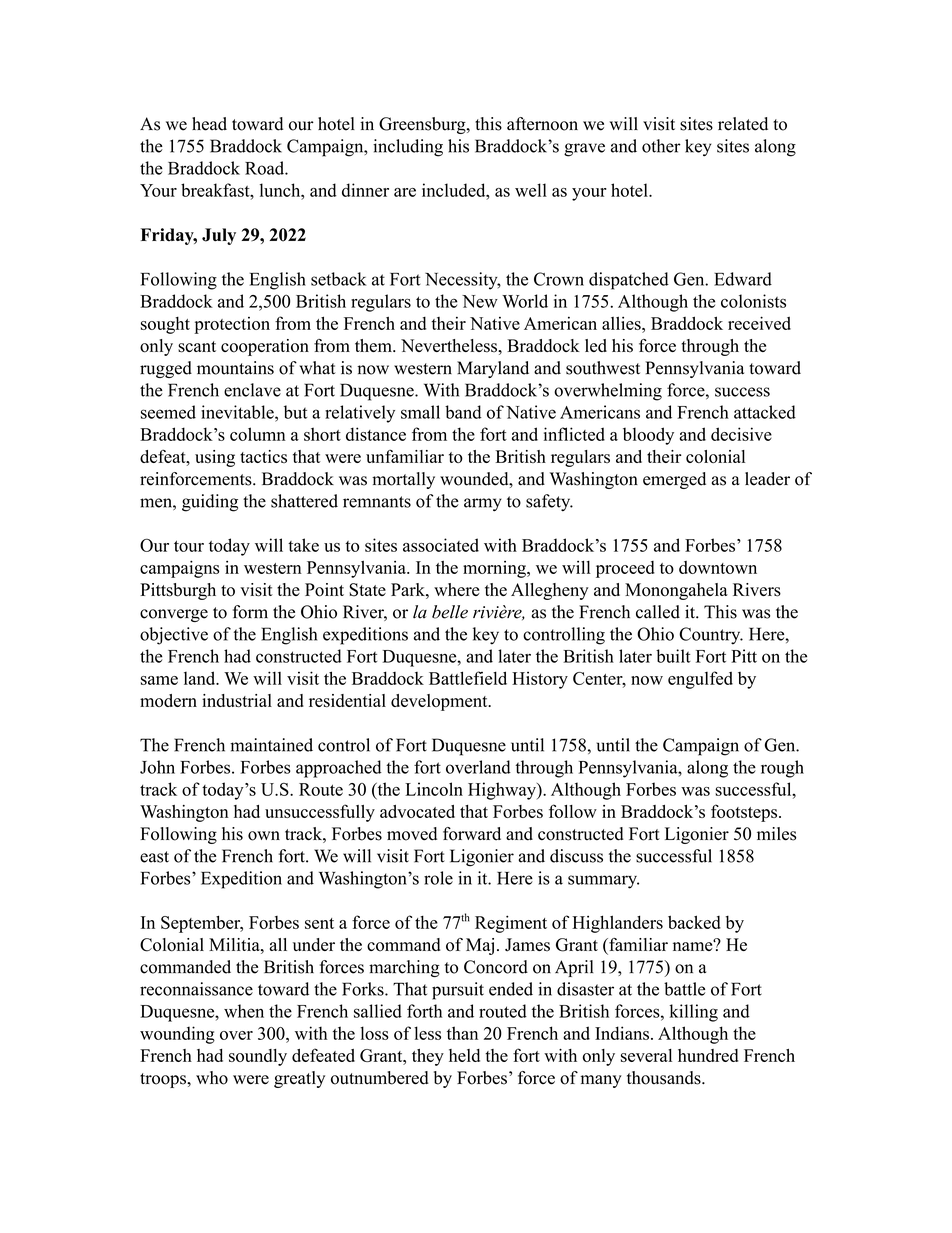  What do you see at coordinates (464, 1055) in the document?
I see `held` at bounding box center [464, 1055].
